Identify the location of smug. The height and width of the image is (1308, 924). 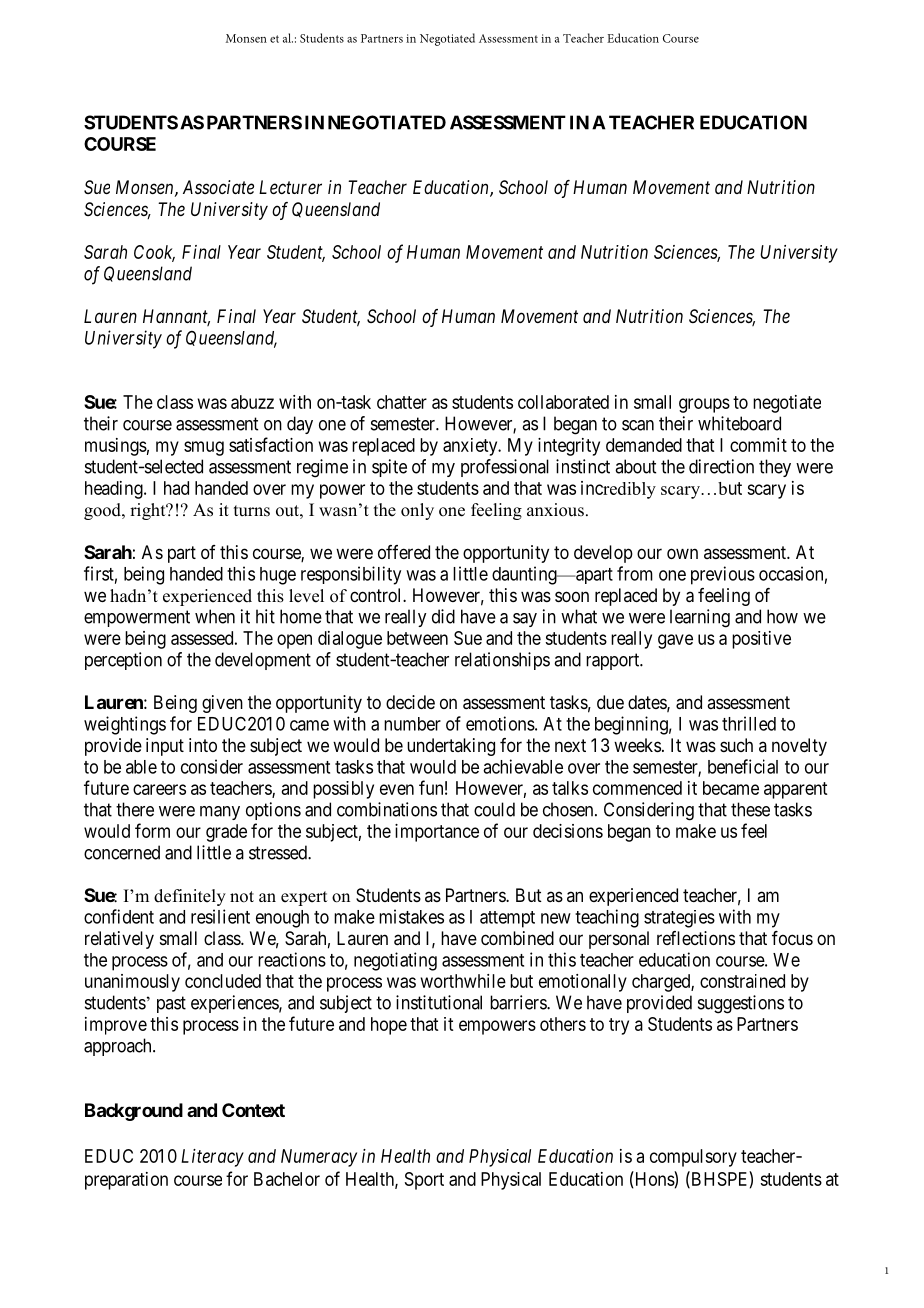
(204, 448).
